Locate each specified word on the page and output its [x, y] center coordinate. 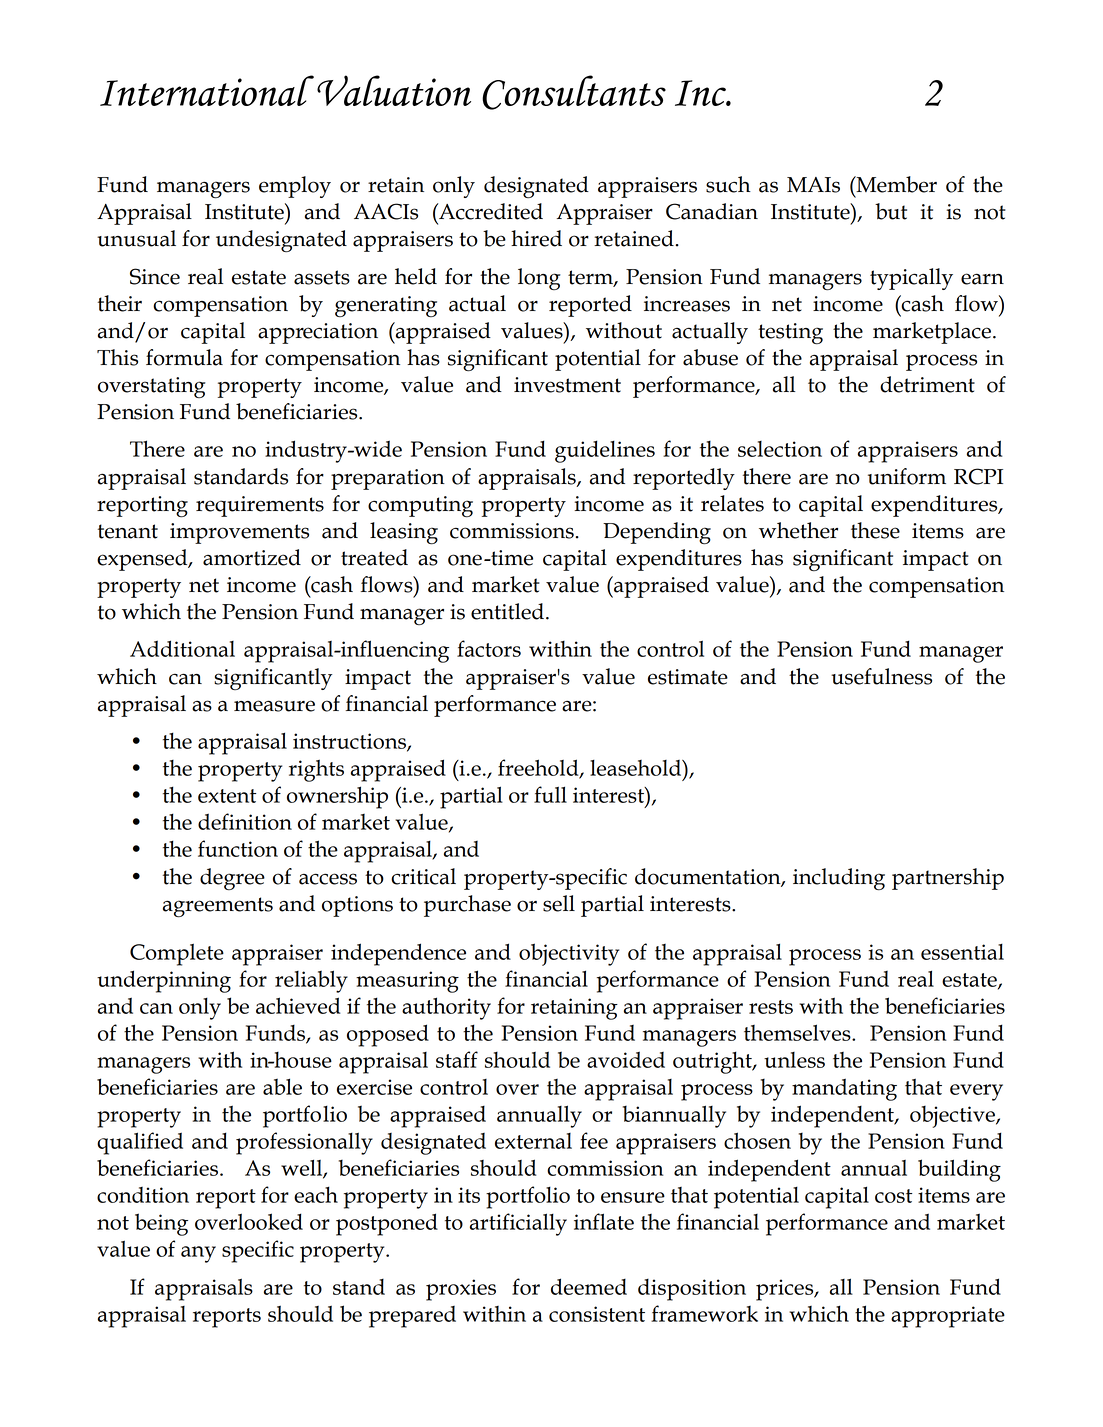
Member [895, 184]
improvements [239, 533]
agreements [218, 907]
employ [295, 187]
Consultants [574, 92]
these [875, 530]
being [161, 1224]
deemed [589, 1286]
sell [559, 903]
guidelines [605, 451]
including [839, 879]
